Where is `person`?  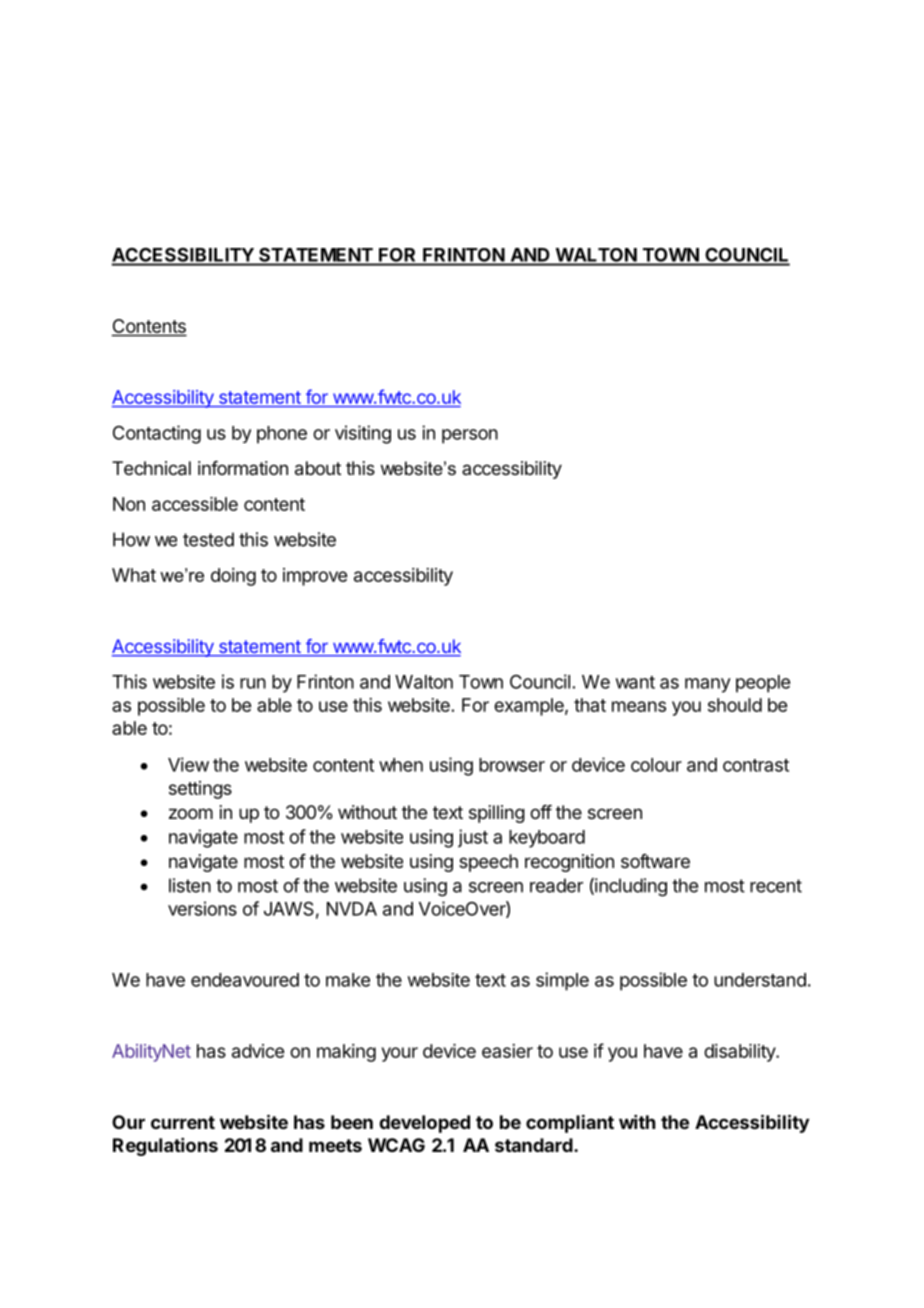
person is located at coordinates (470, 436).
